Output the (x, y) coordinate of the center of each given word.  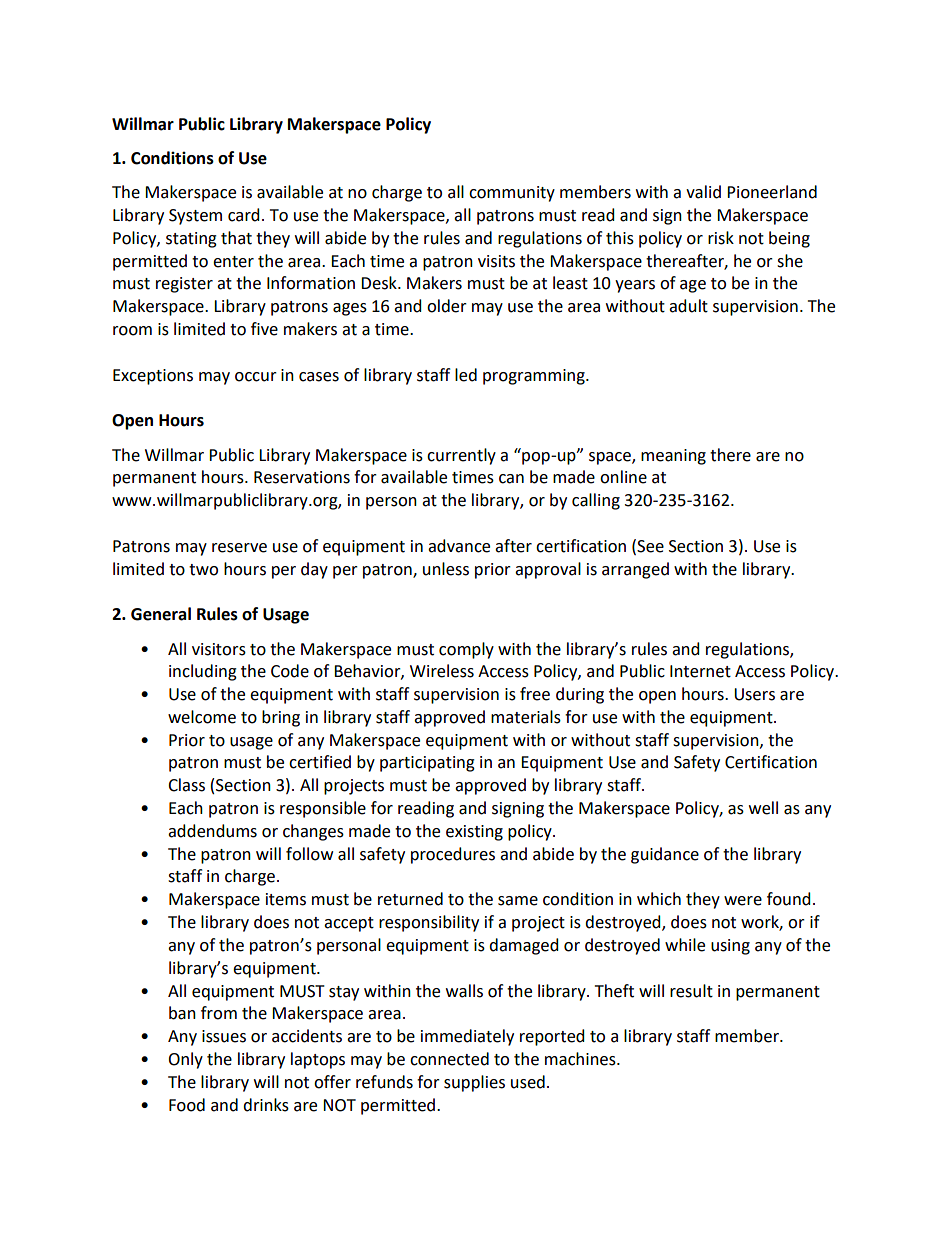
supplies (474, 1083)
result (691, 991)
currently (461, 456)
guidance (665, 855)
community (512, 194)
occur (256, 377)
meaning (673, 457)
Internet (700, 671)
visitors (219, 649)
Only (185, 1060)
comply (466, 650)
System (195, 217)
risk (721, 238)
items (286, 899)
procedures (453, 855)
